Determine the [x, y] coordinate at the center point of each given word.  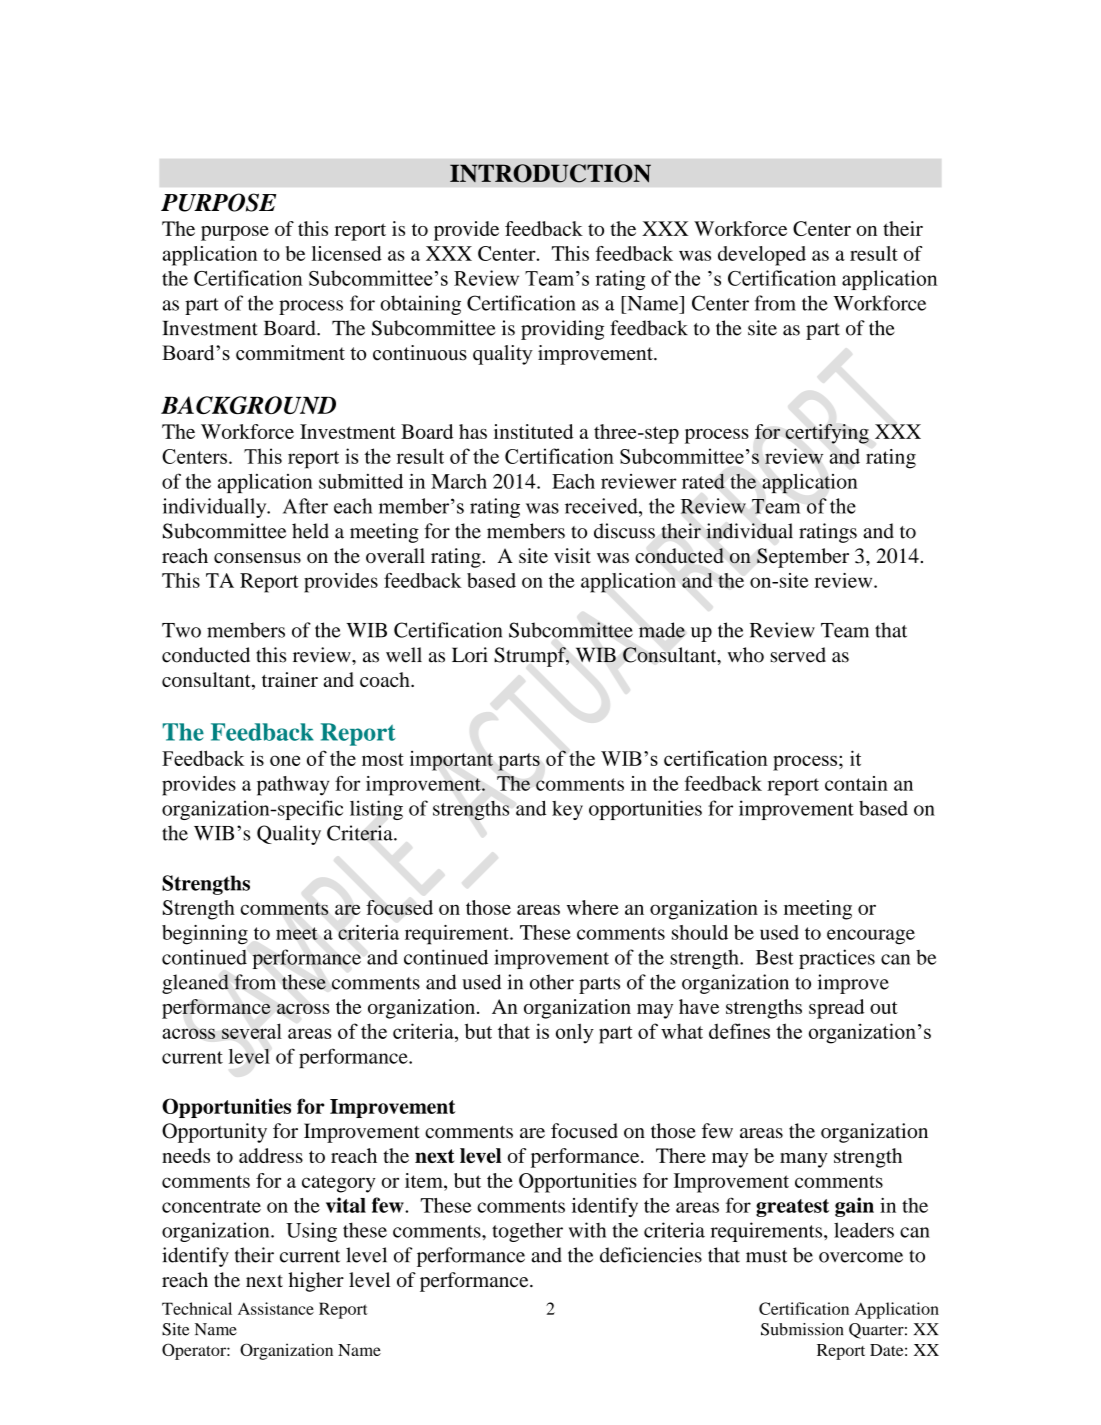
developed [762, 256]
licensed [347, 253]
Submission [802, 1329]
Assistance [276, 1308]
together [527, 1232]
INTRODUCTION [550, 173]
